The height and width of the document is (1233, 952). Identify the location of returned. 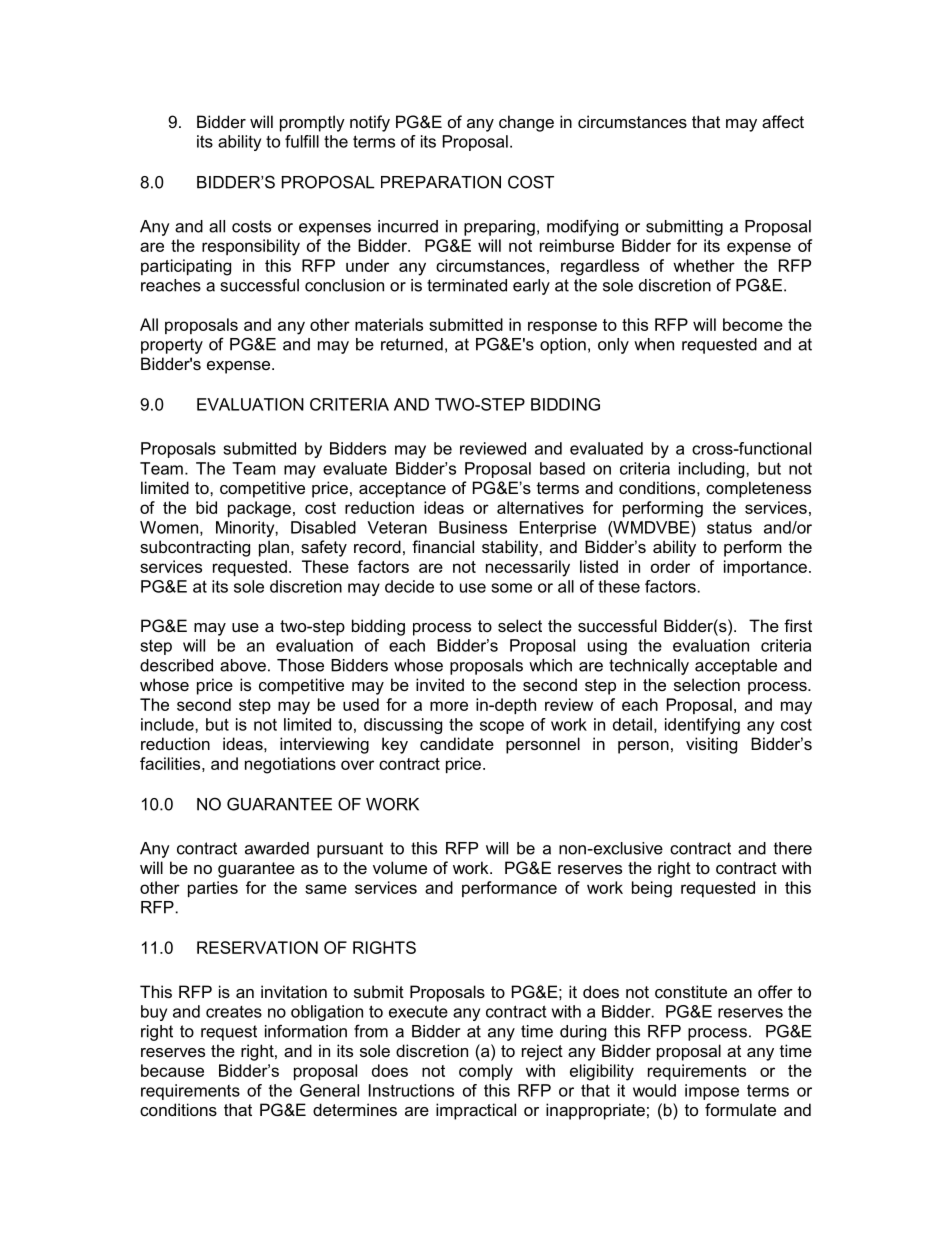
(412, 344).
